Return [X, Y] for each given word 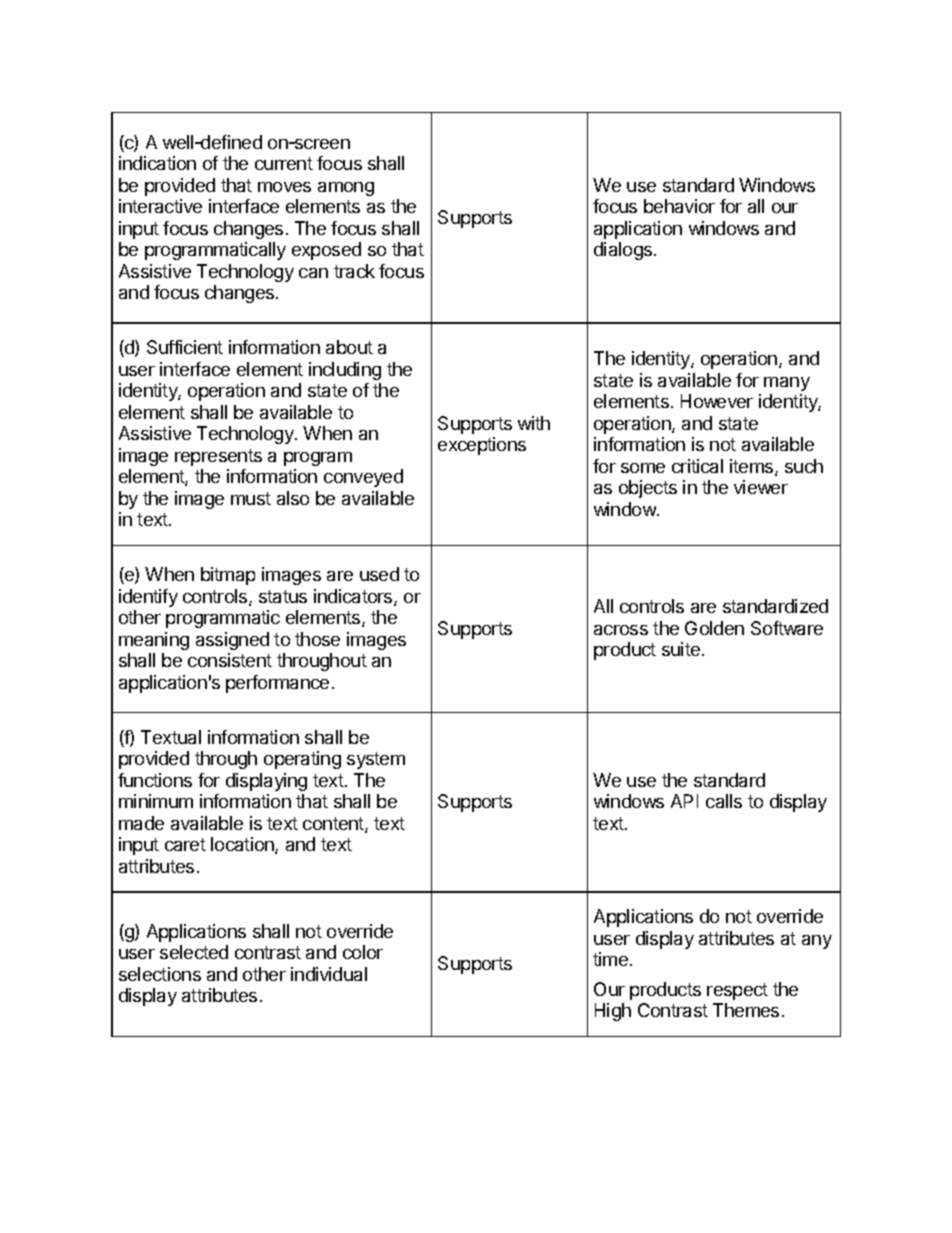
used [379, 574]
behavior [679, 206]
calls [724, 801]
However [717, 401]
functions [155, 780]
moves [284, 187]
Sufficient [185, 347]
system [376, 760]
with [534, 423]
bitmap [228, 576]
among [346, 189]
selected [194, 952]
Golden [714, 628]
